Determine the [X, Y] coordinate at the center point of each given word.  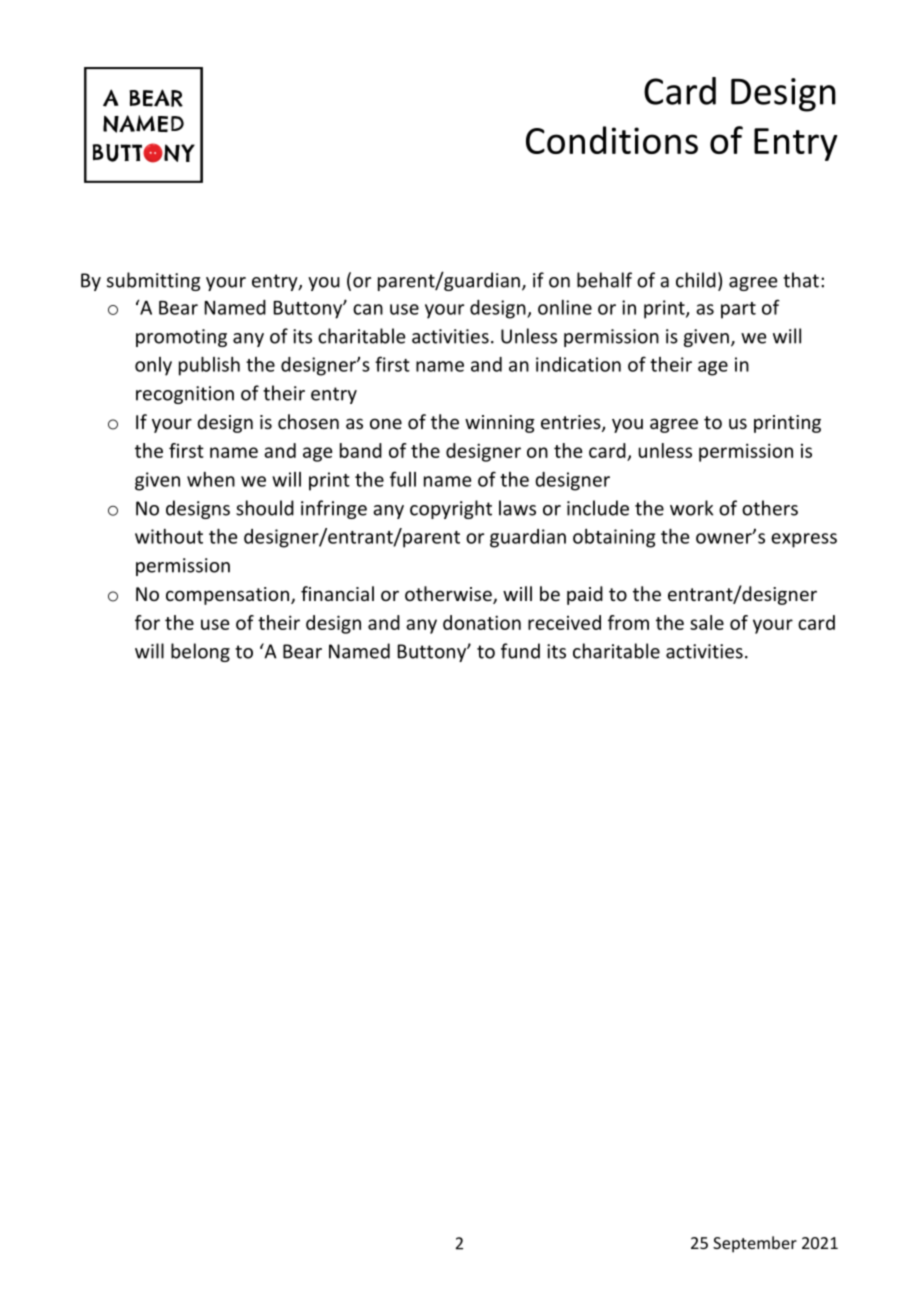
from [628, 622]
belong [200, 652]
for [147, 622]
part [738, 310]
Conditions [612, 140]
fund [520, 651]
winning [500, 424]
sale [707, 622]
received [564, 622]
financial [337, 593]
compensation [227, 596]
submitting [153, 281]
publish [209, 366]
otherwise [449, 595]
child [696, 280]
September [755, 1244]
